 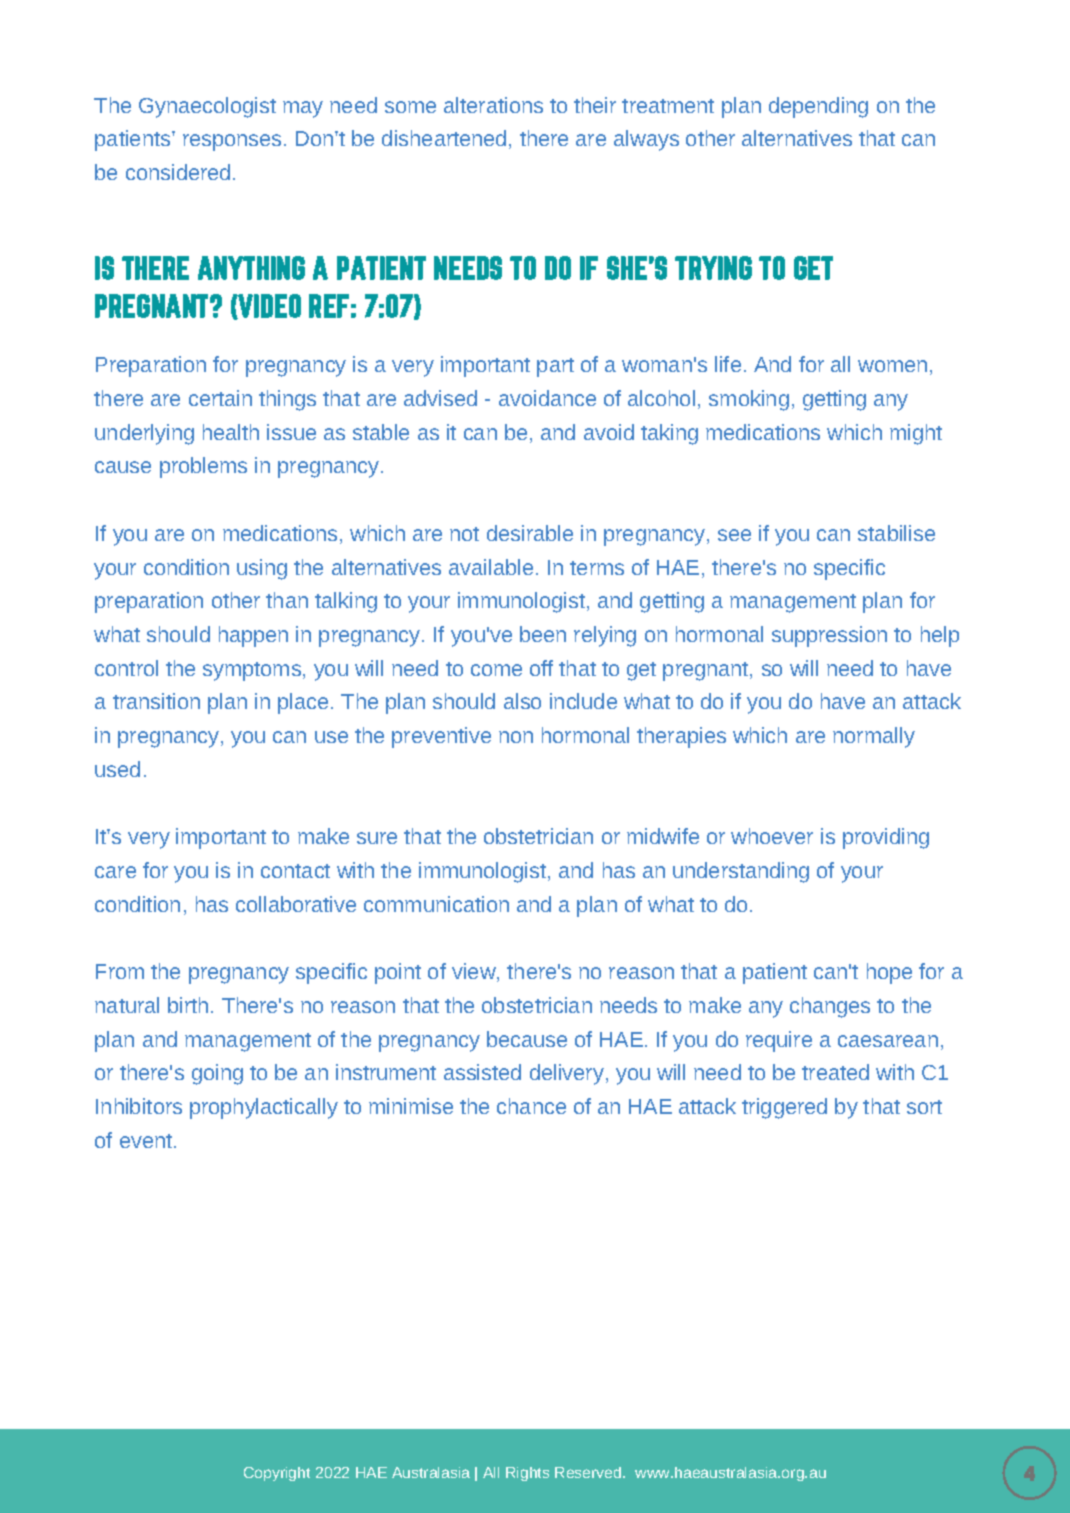 I want to click on Rights, so click(x=527, y=1474).
